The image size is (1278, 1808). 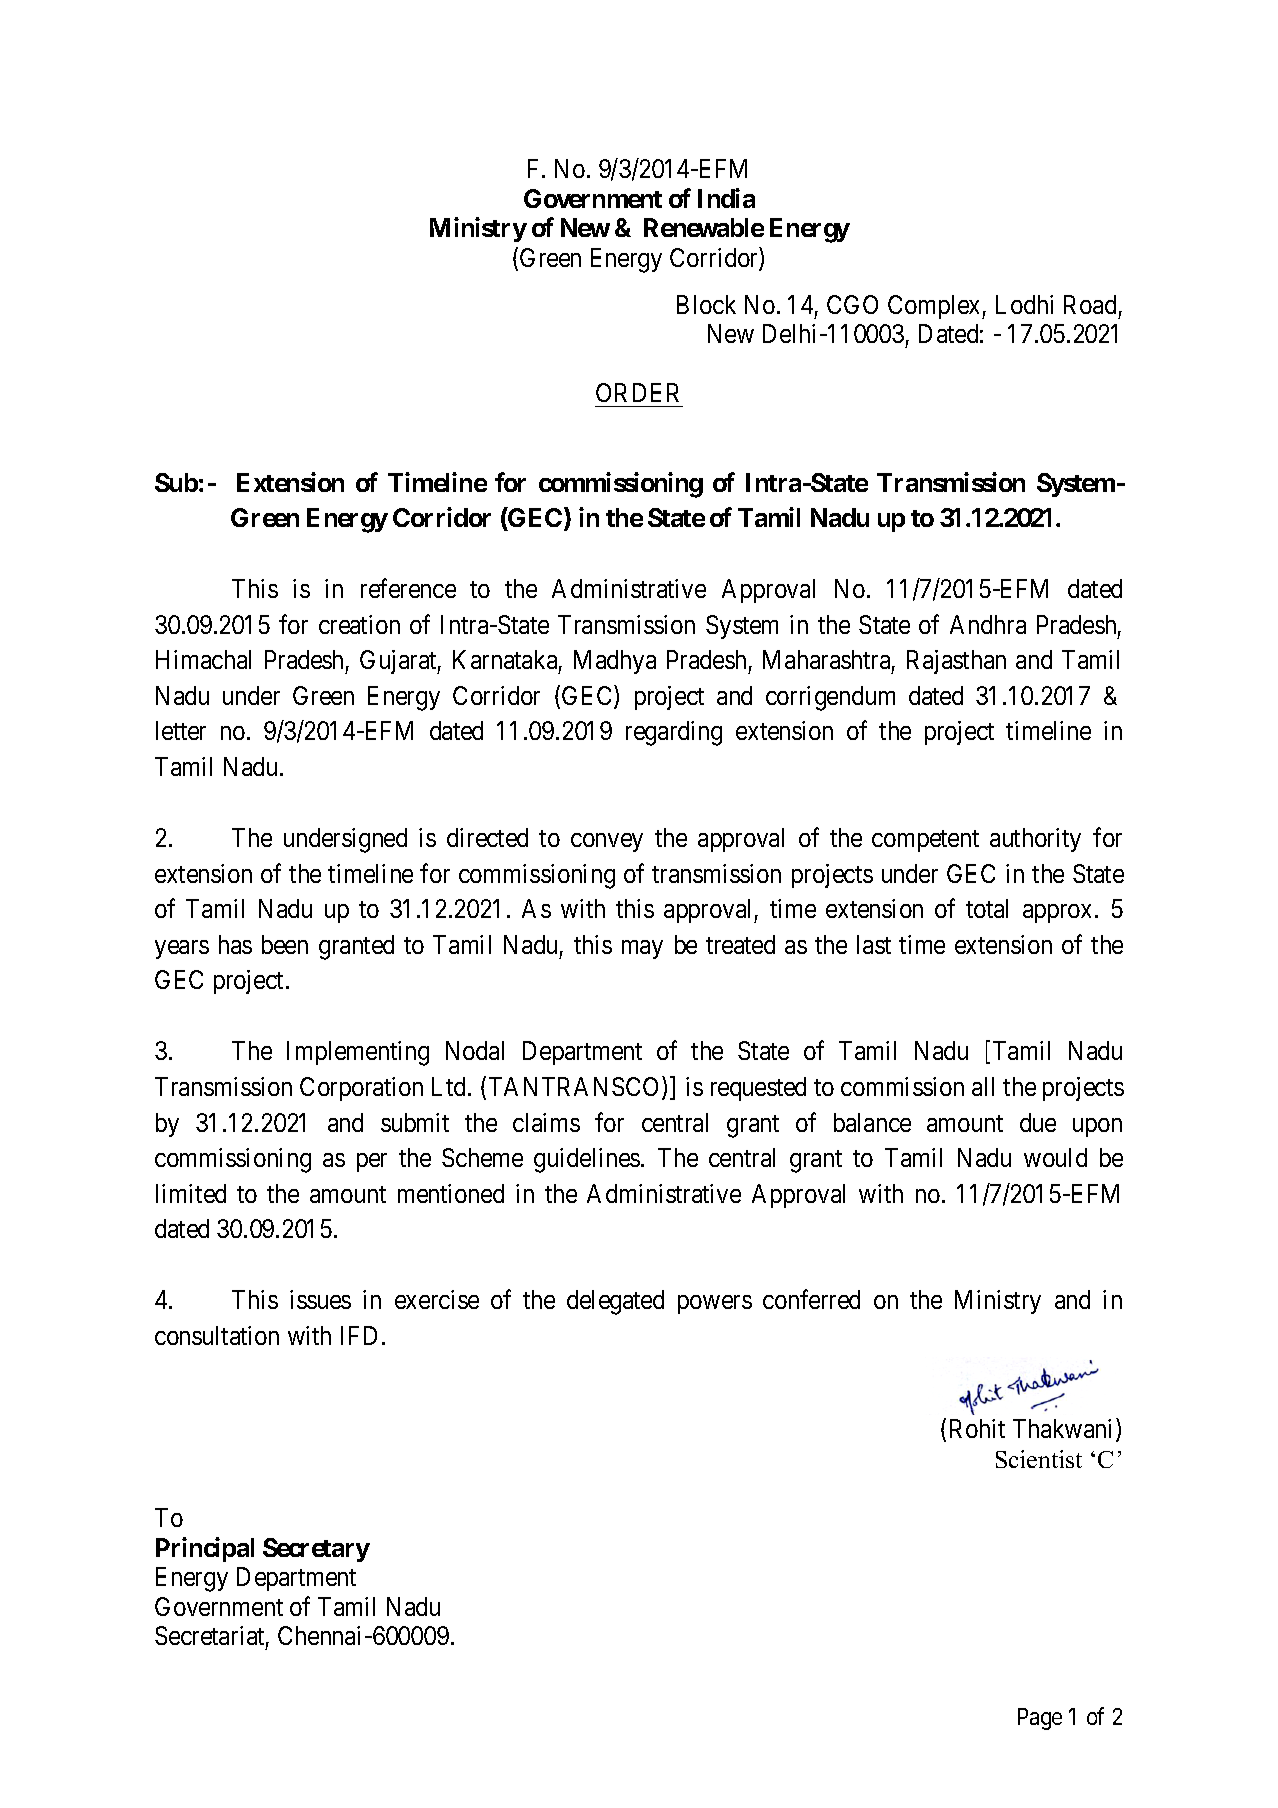 I want to click on Rajasthan, so click(x=956, y=662).
